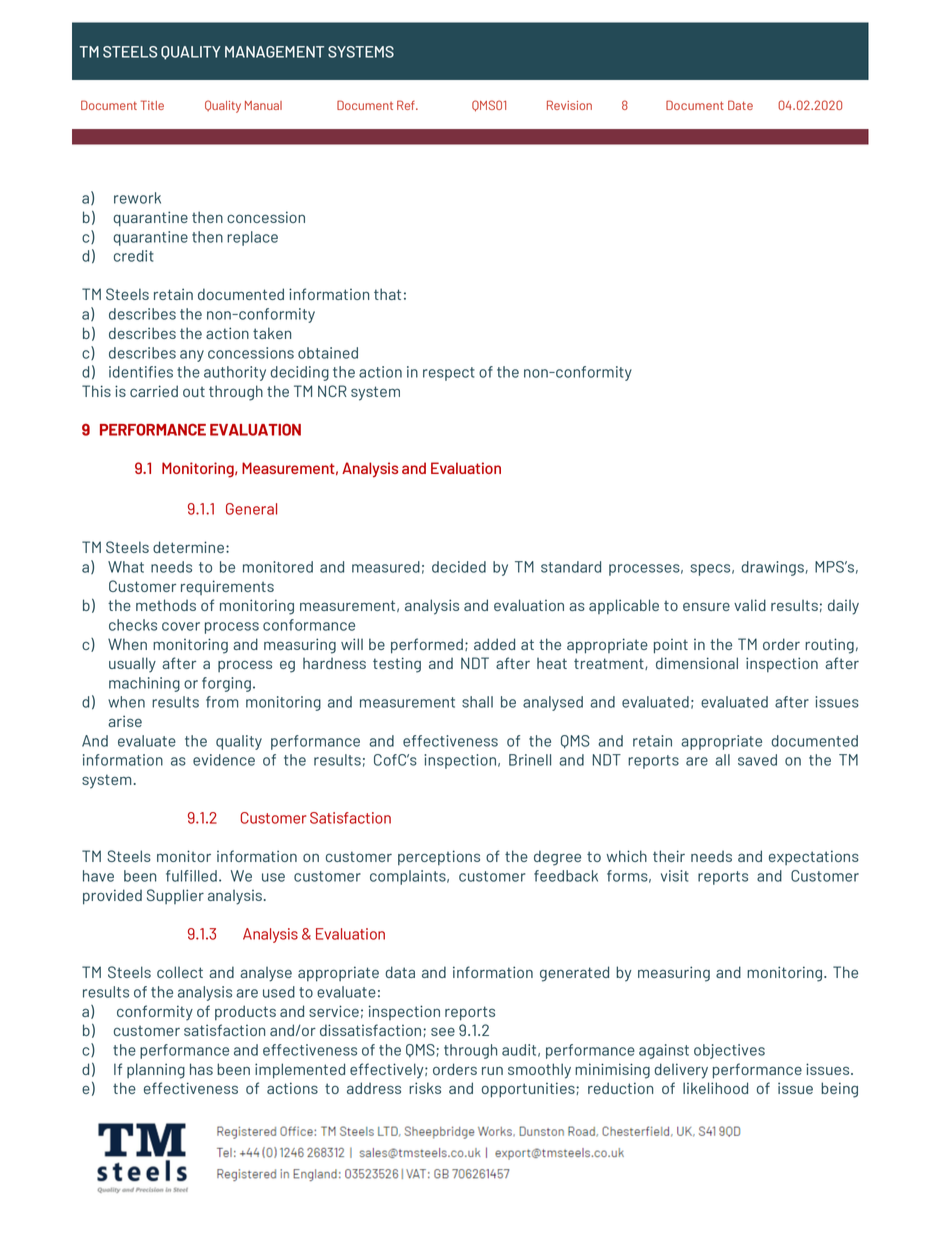 Image resolution: width=952 pixels, height=1233 pixels. I want to click on drawings, so click(773, 568).
